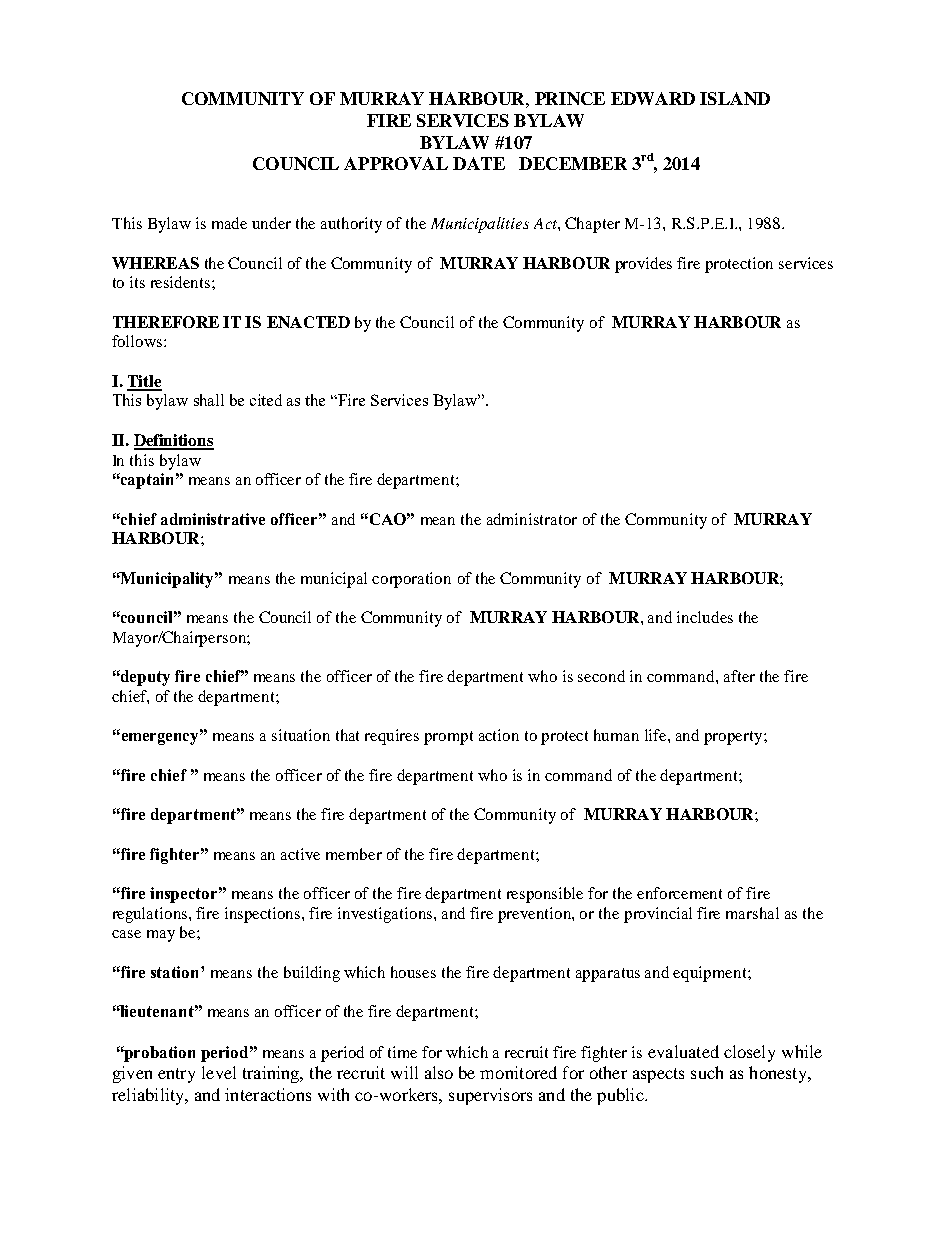  Describe the element at coordinates (209, 400) in the image. I see `shall` at that location.
